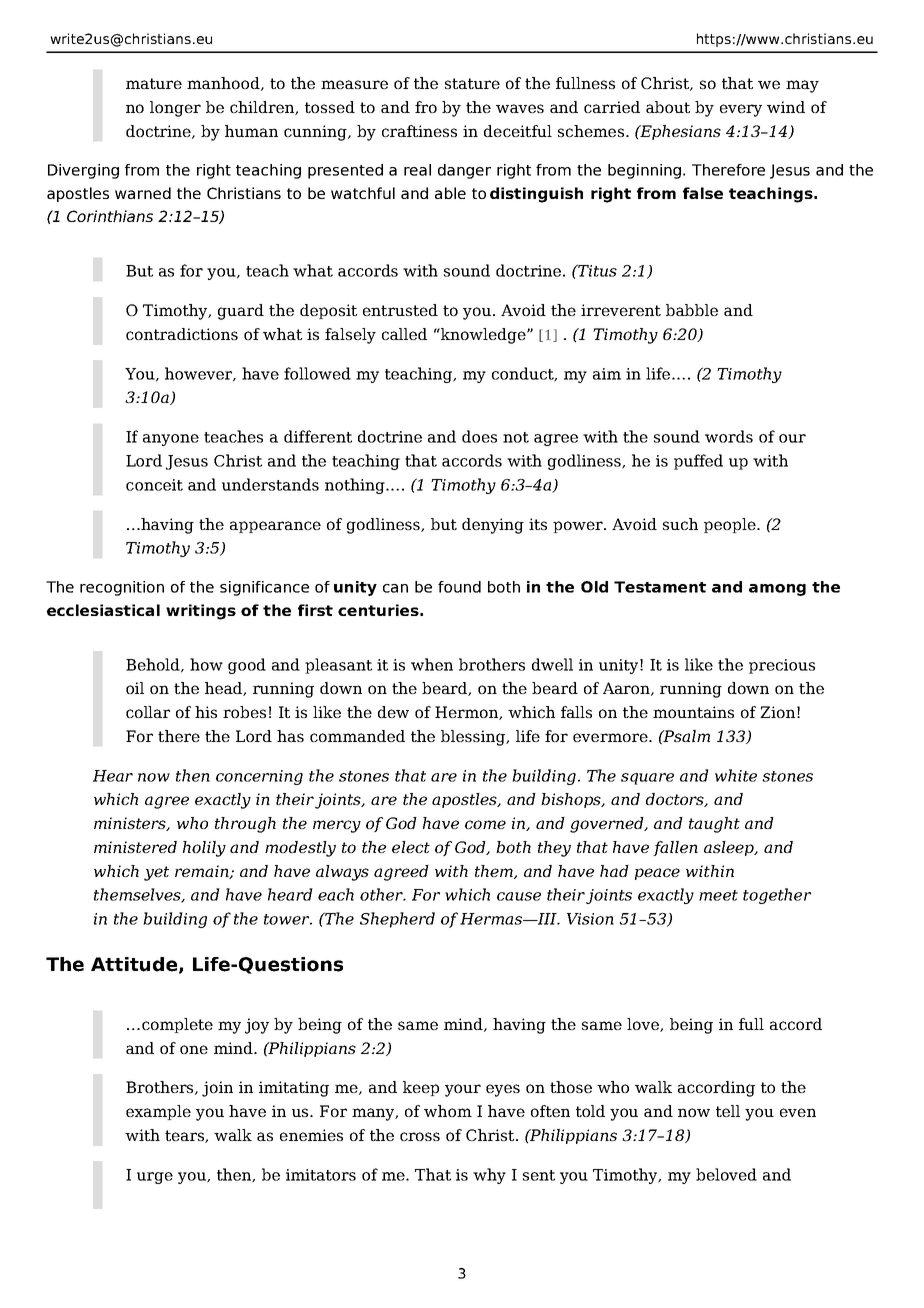  Describe the element at coordinates (175, 109) in the image. I see `longer` at that location.
